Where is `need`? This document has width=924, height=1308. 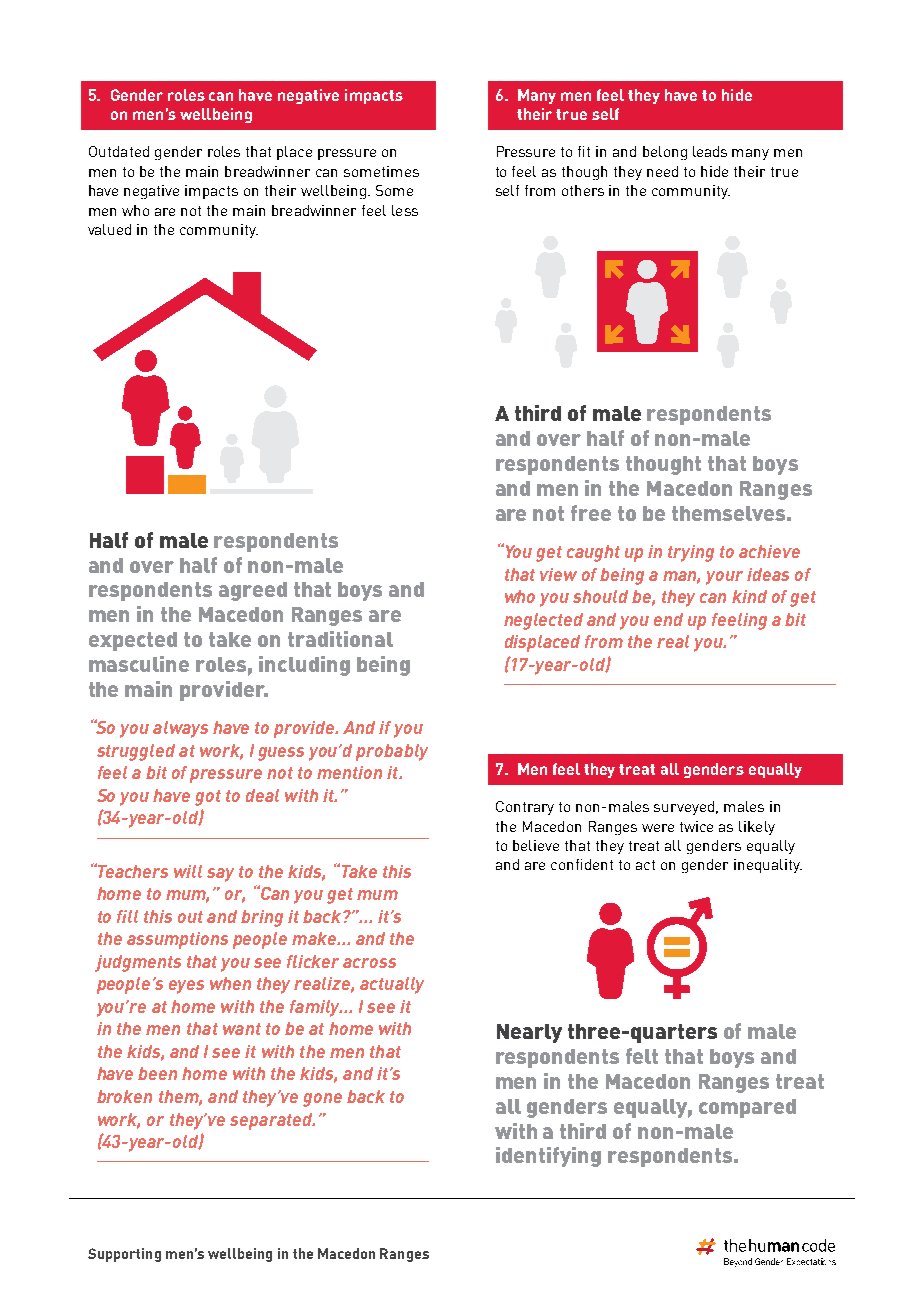
need is located at coordinates (662, 171).
